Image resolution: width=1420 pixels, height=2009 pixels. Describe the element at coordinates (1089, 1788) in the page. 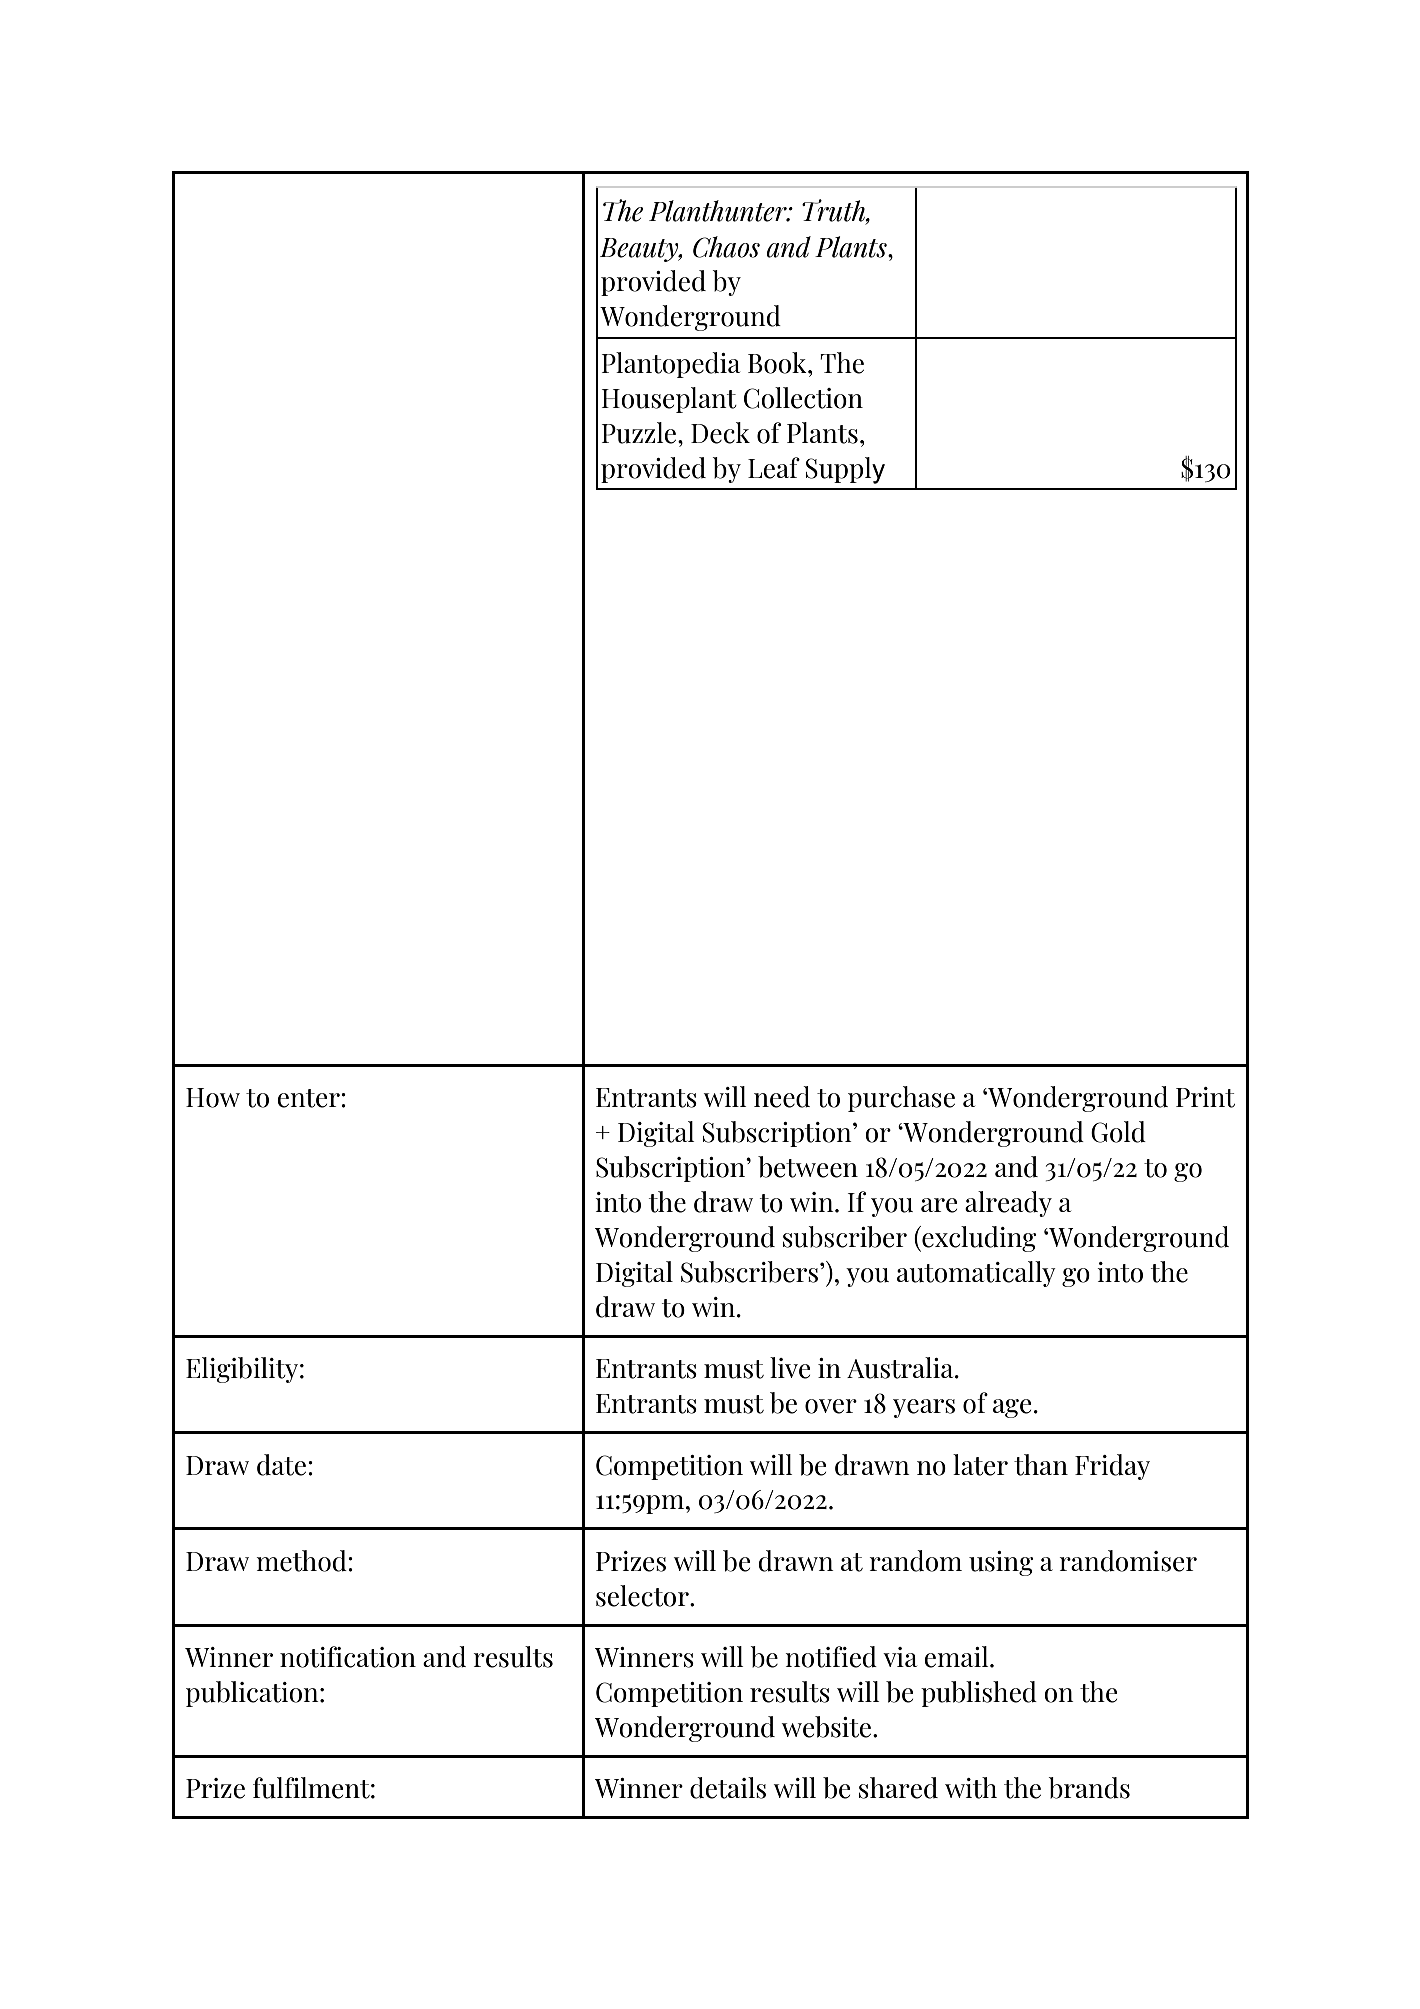

I see `brands` at that location.
